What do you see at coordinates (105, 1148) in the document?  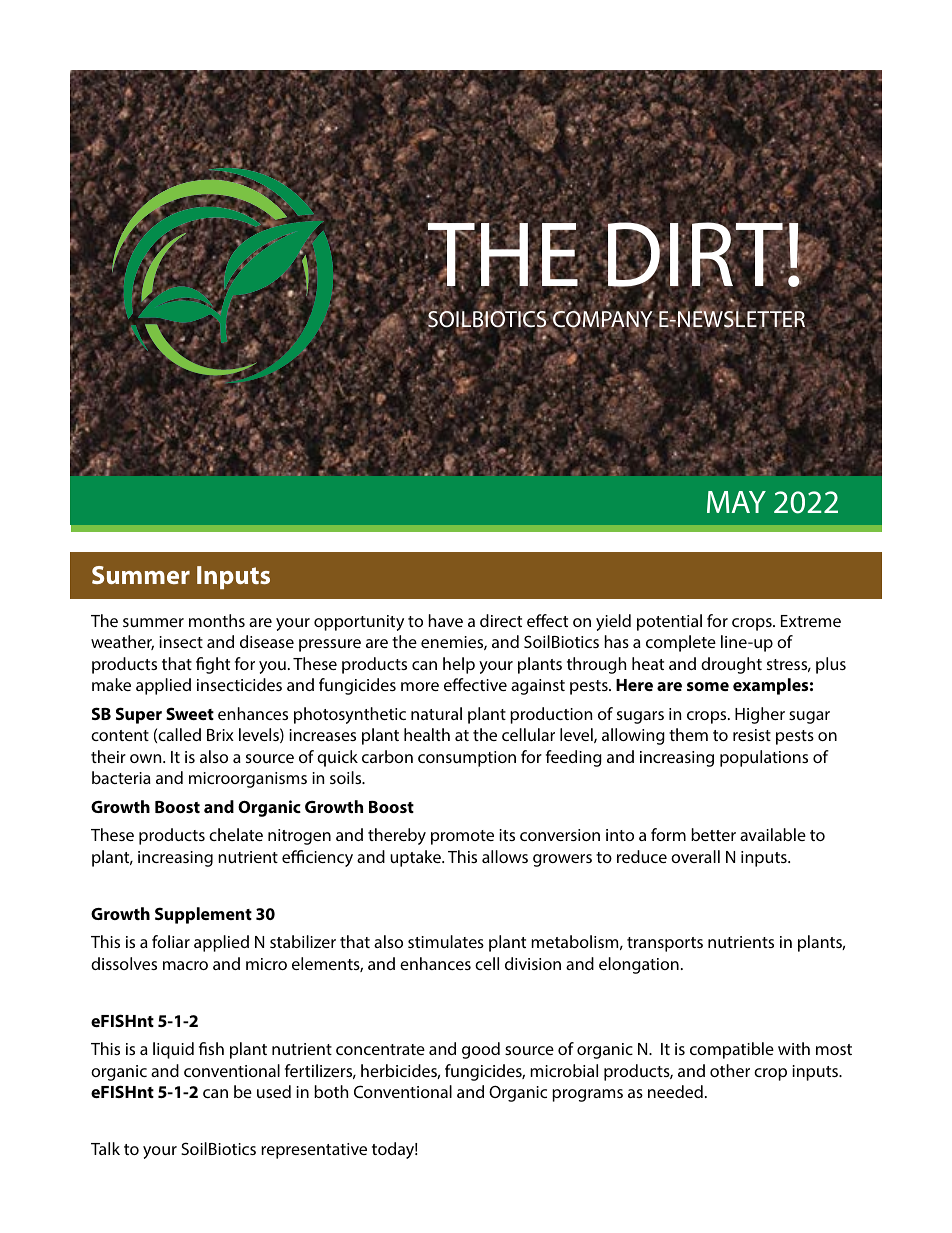 I see `Talk` at bounding box center [105, 1148].
